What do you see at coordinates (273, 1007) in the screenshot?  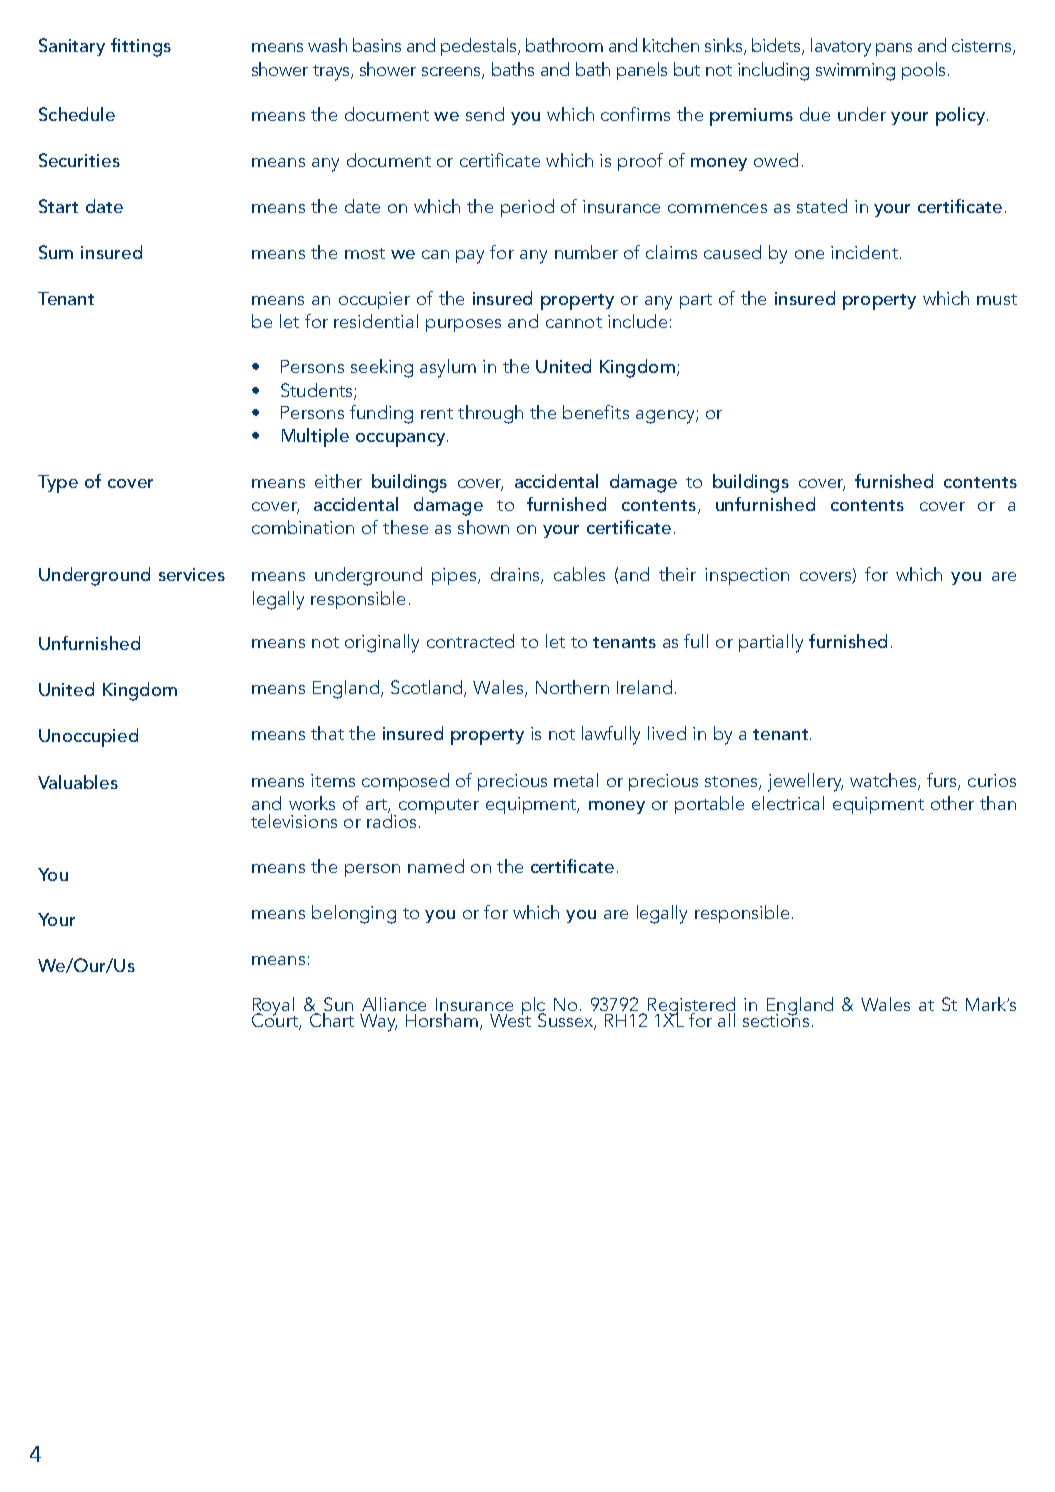 I see `Royal` at bounding box center [273, 1007].
